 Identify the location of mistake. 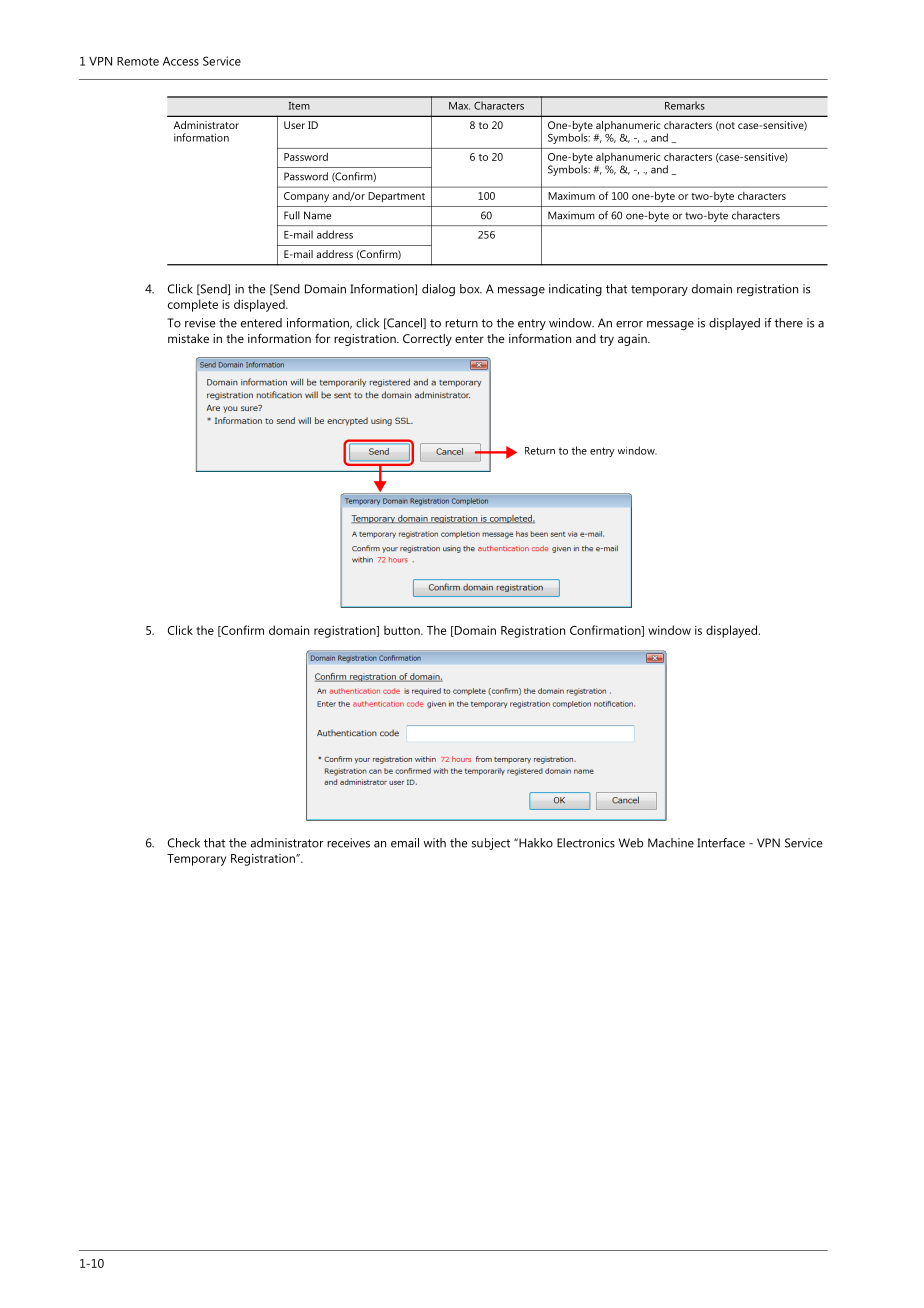
(188, 338).
